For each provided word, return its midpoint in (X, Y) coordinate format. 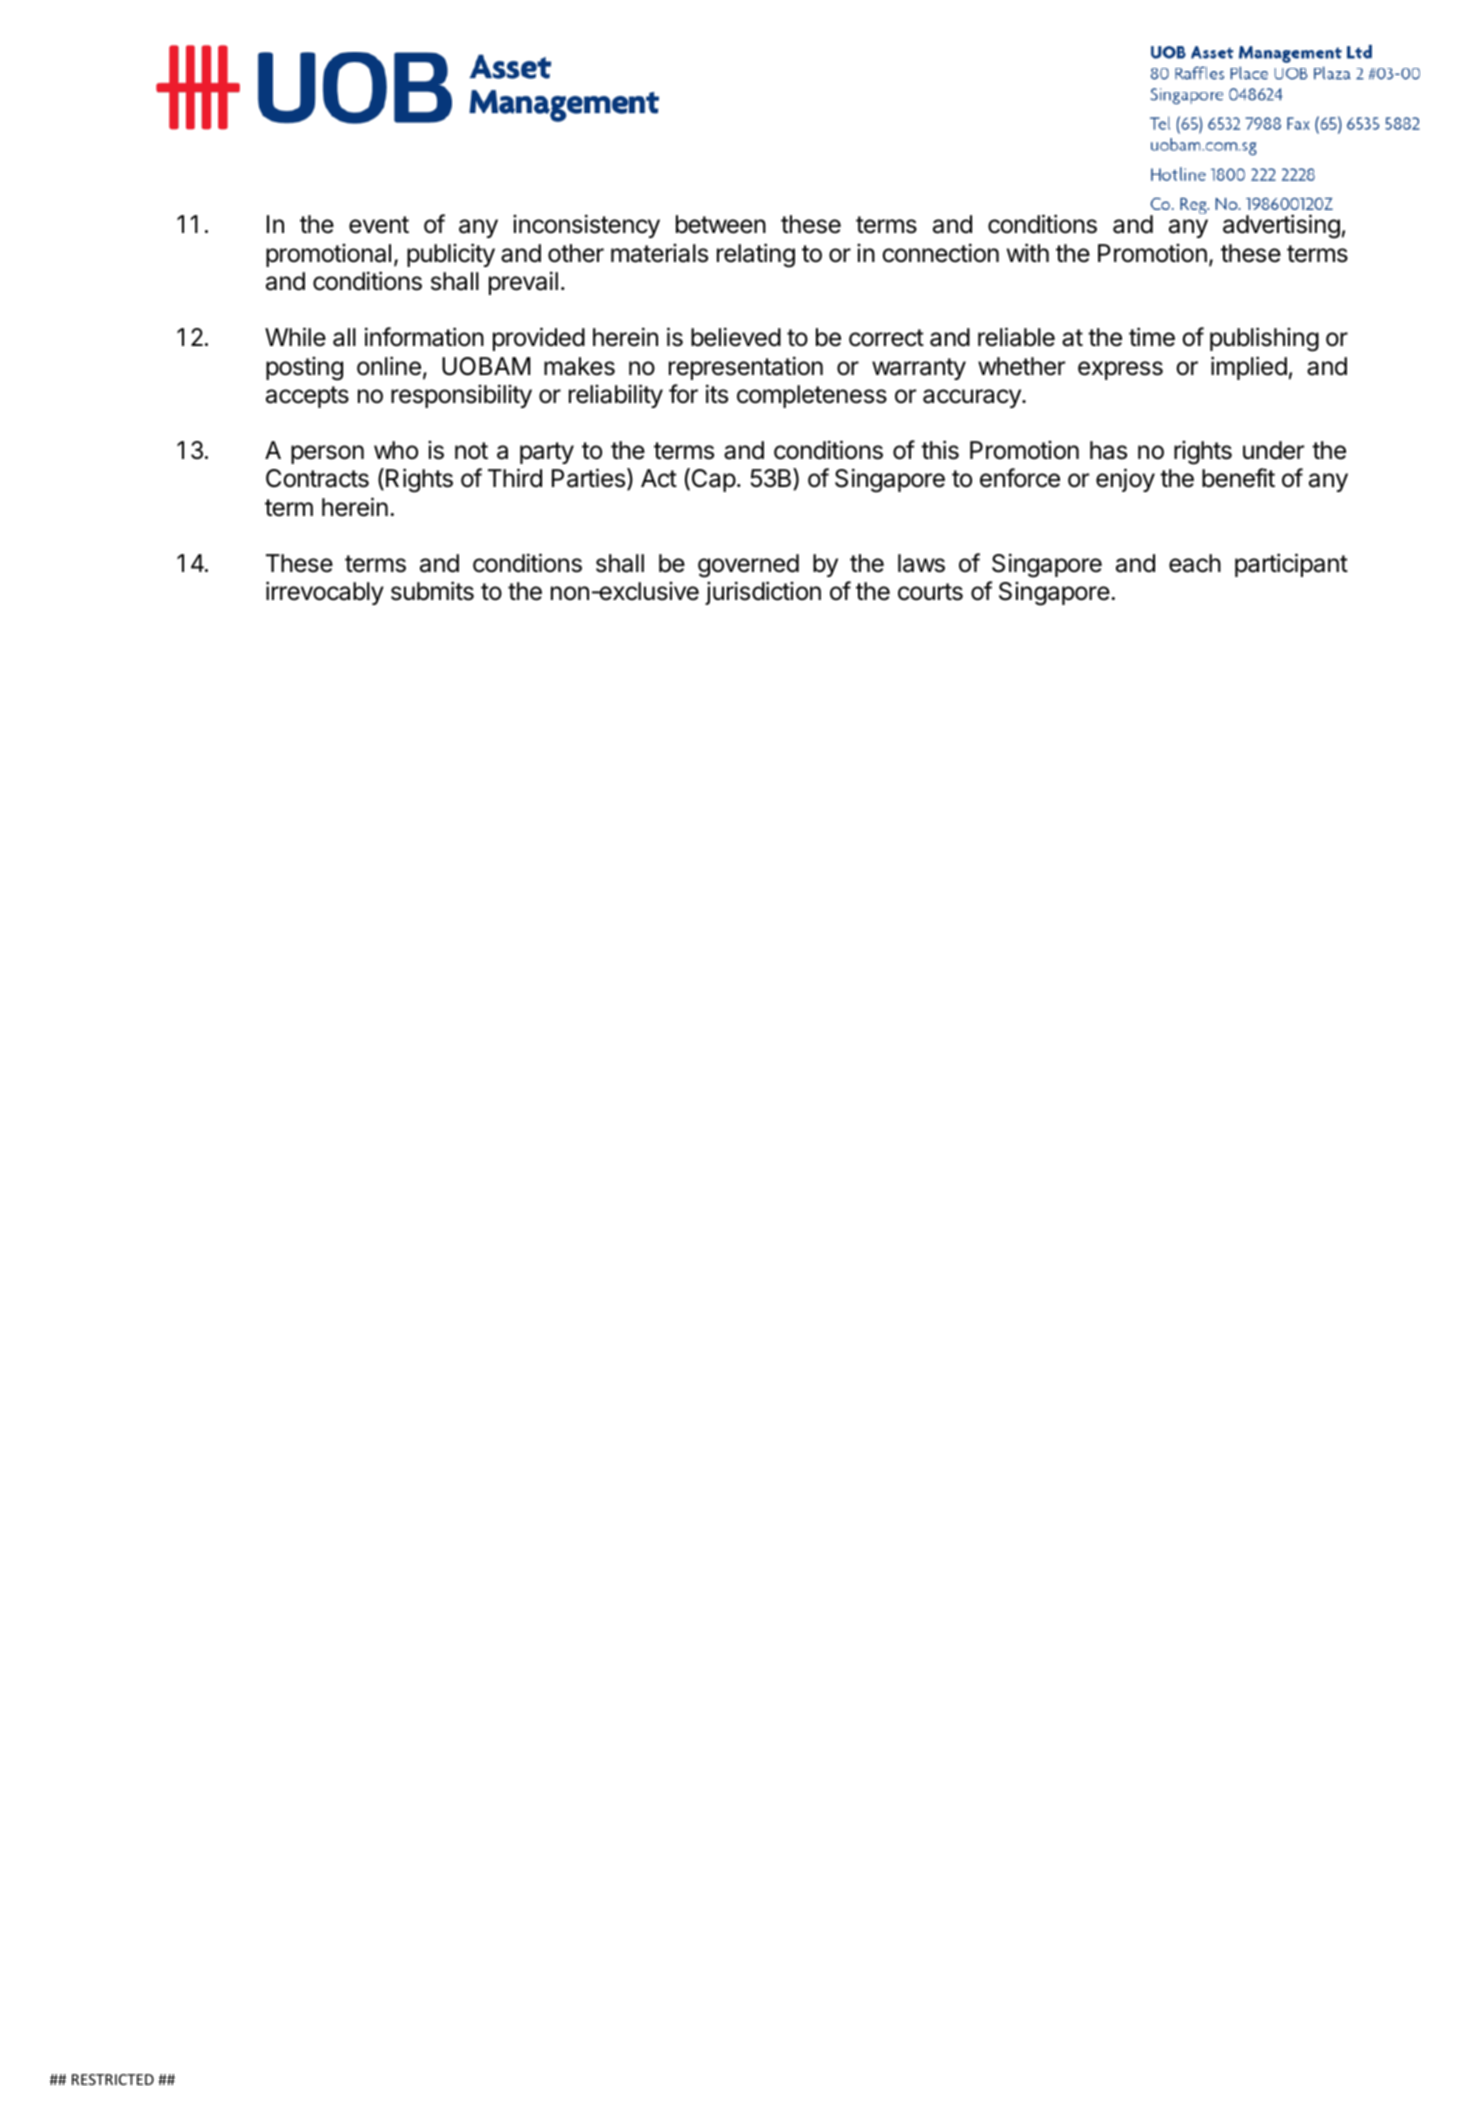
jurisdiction (763, 593)
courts (930, 592)
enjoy (1125, 480)
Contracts (317, 478)
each (1195, 563)
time (1152, 337)
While (295, 337)
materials (659, 253)
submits (432, 591)
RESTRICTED (113, 2079)
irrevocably (325, 593)
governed (748, 566)
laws (921, 563)
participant (1291, 565)
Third (515, 478)
